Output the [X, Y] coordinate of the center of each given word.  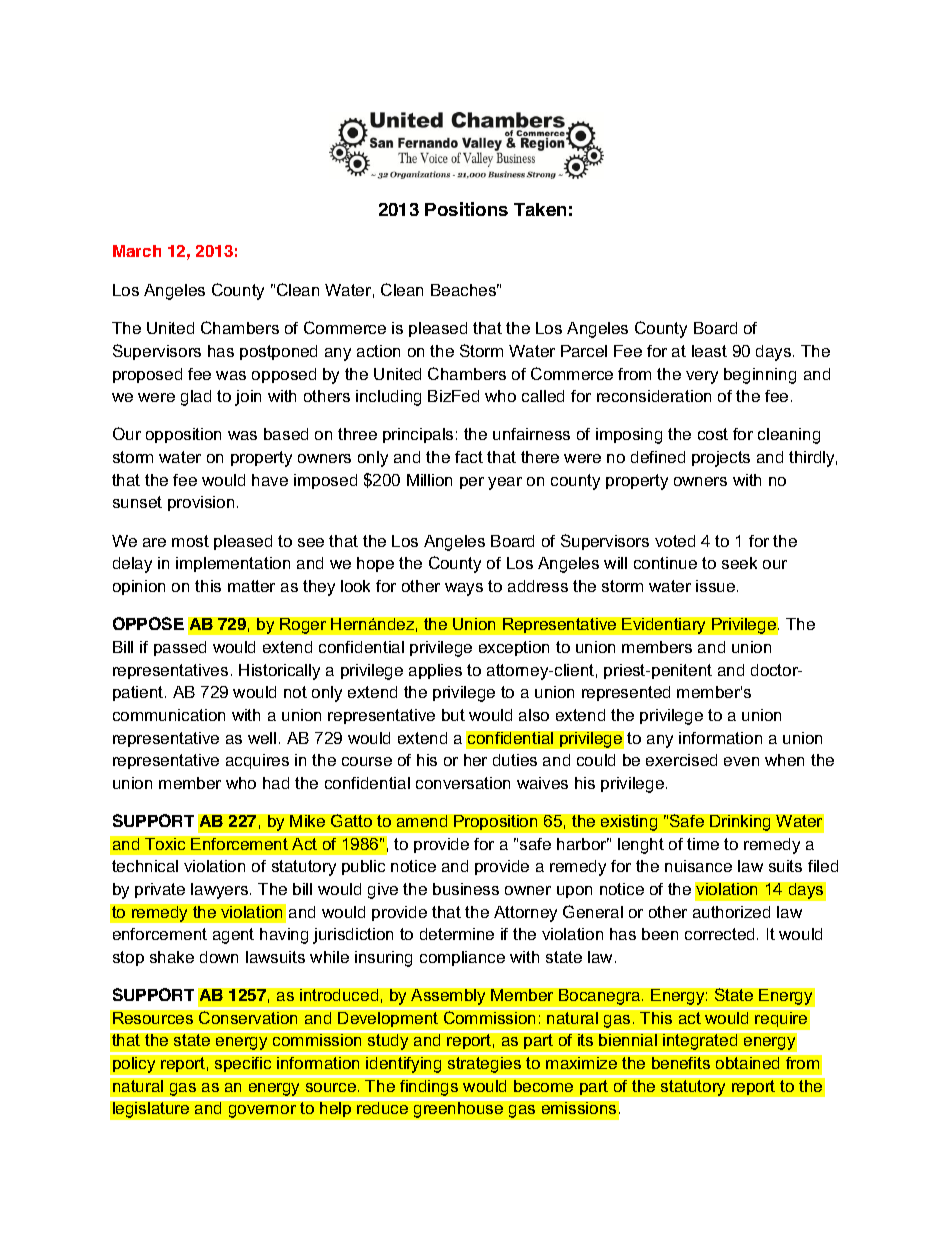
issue [717, 586]
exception [514, 648]
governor [262, 1111]
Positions [466, 209]
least [709, 351]
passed [180, 648]
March [137, 251]
